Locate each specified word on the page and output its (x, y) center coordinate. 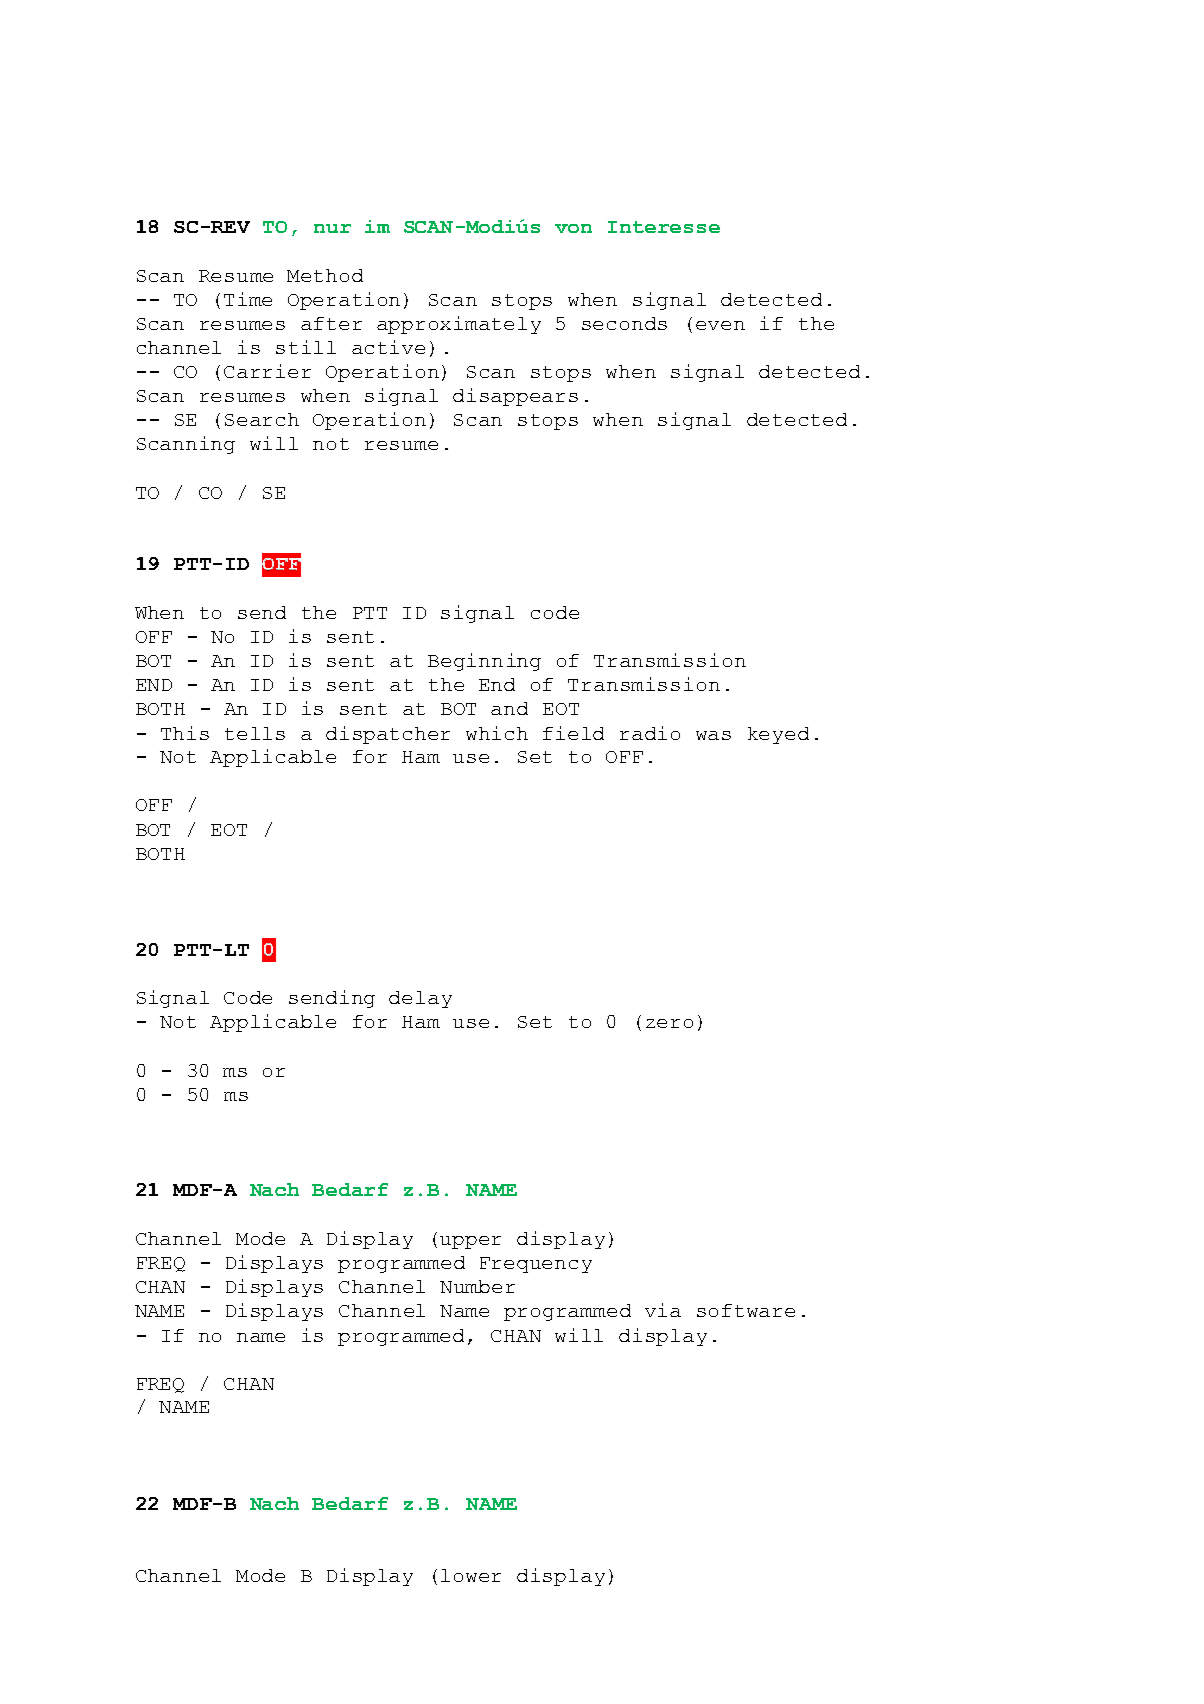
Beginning (484, 662)
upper (470, 1242)
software (746, 1310)
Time (248, 299)
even (720, 325)
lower (471, 1575)
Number (477, 1286)
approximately (459, 325)
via (663, 1310)
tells (255, 733)
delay (420, 999)
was (713, 735)
